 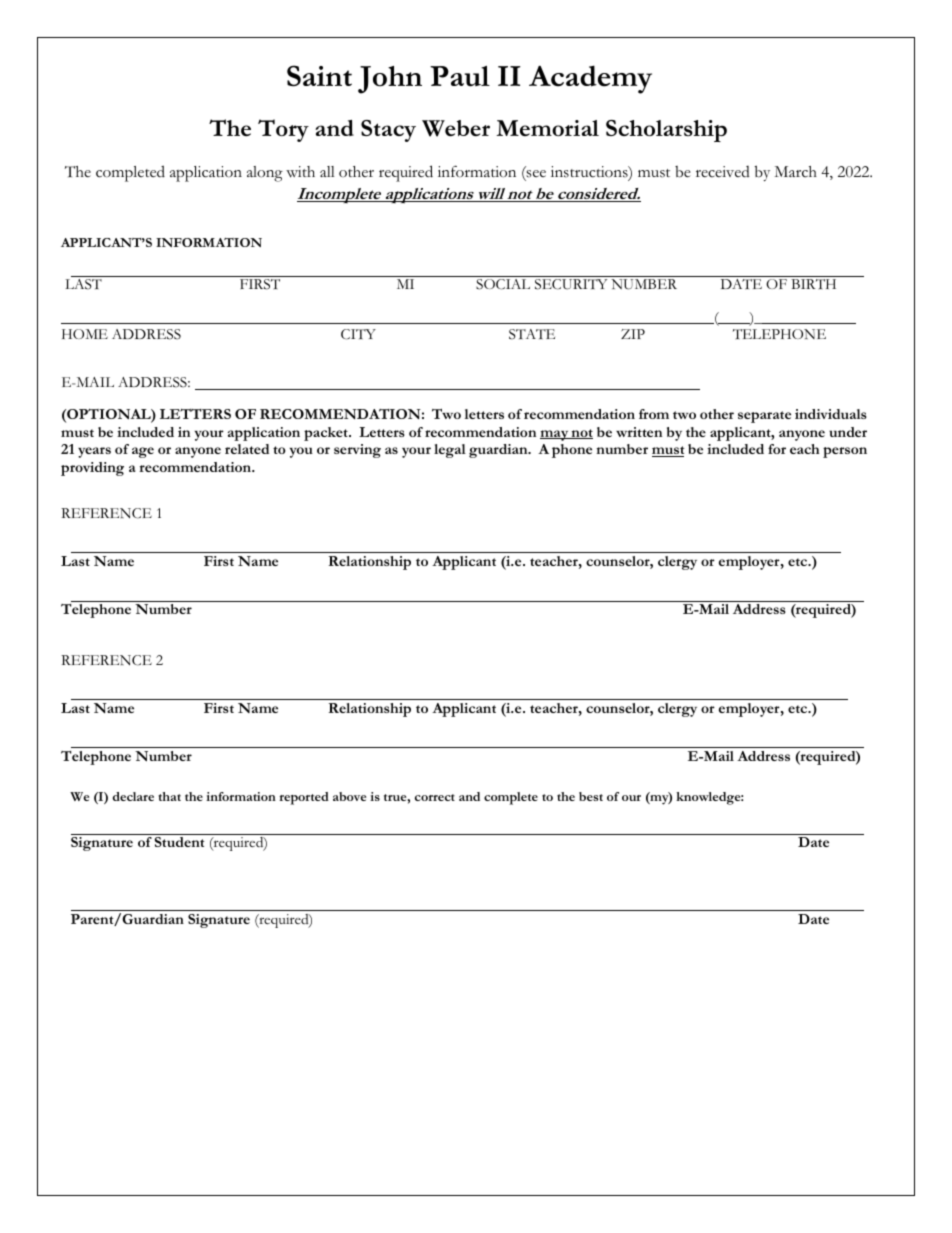 What do you see at coordinates (180, 842) in the document?
I see `Student` at bounding box center [180, 842].
